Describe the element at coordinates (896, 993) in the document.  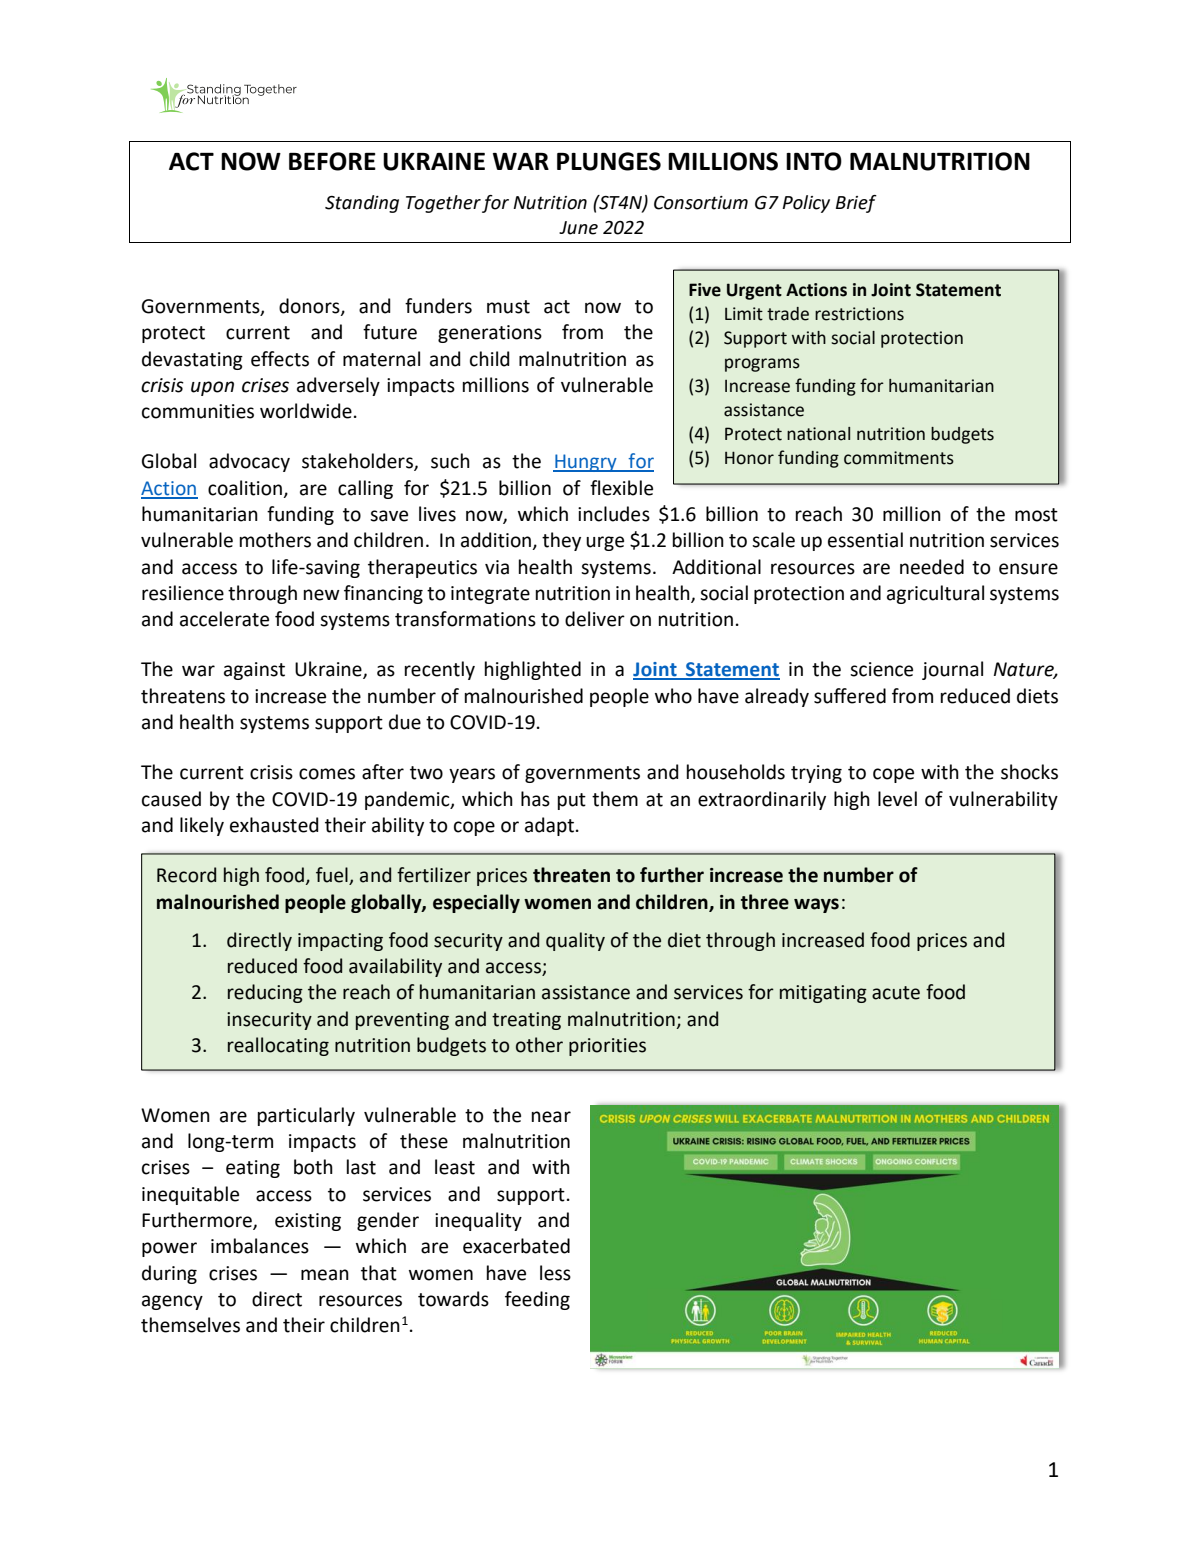
I see `acute` at that location.
